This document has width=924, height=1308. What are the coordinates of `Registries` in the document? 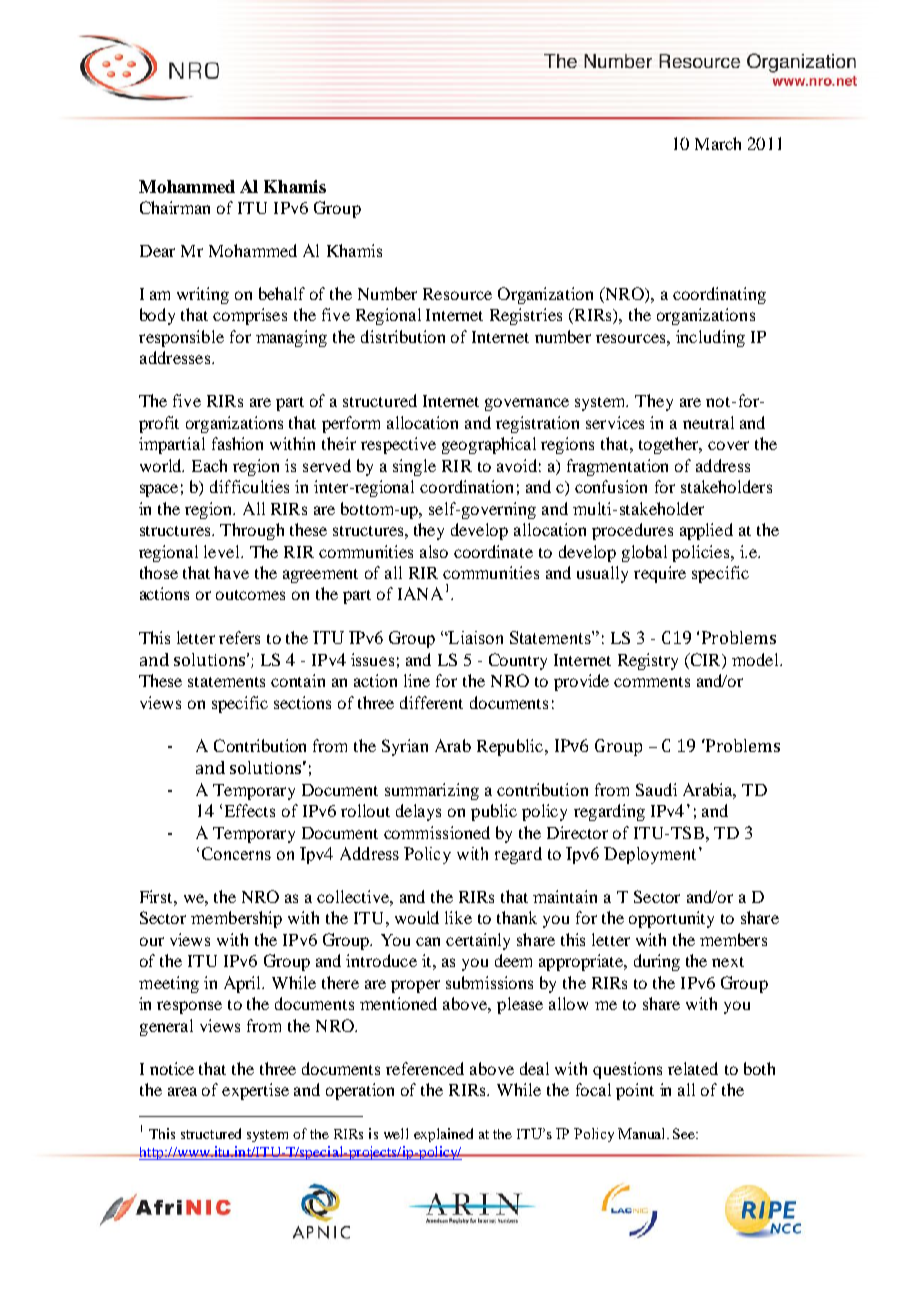 It's located at (526, 316).
